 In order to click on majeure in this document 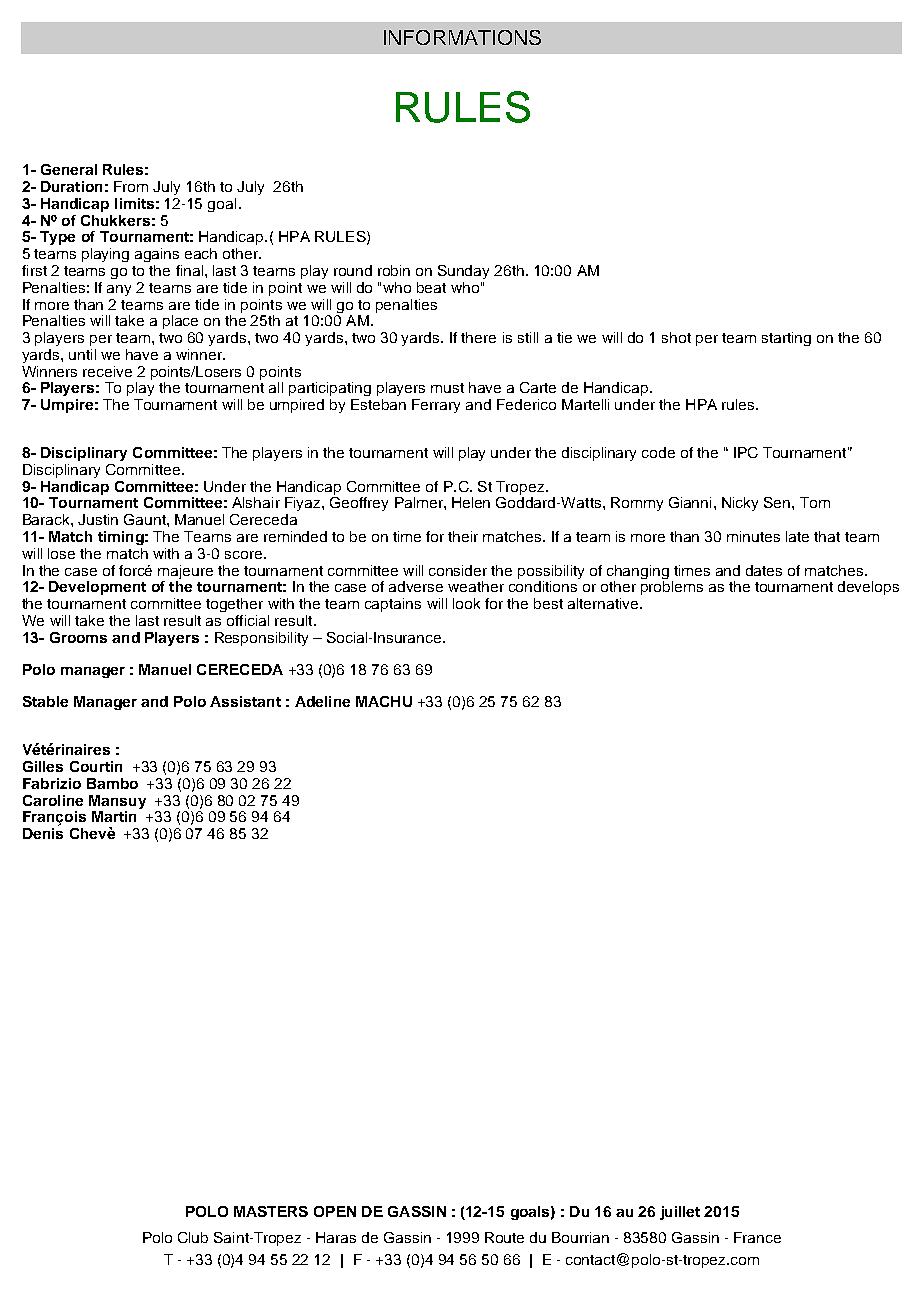, I will do `click(185, 572)`.
